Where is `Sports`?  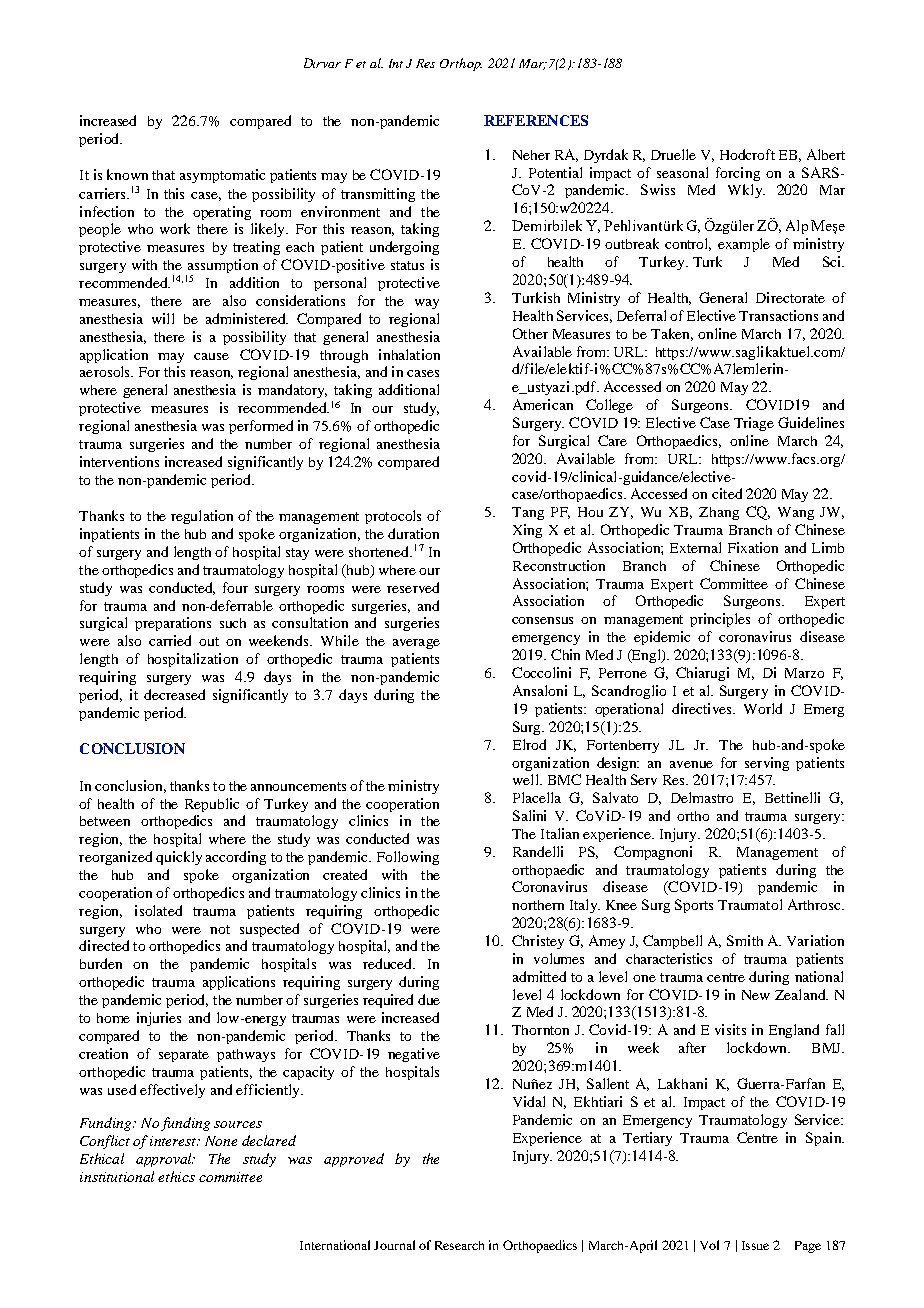
Sports is located at coordinates (694, 906).
